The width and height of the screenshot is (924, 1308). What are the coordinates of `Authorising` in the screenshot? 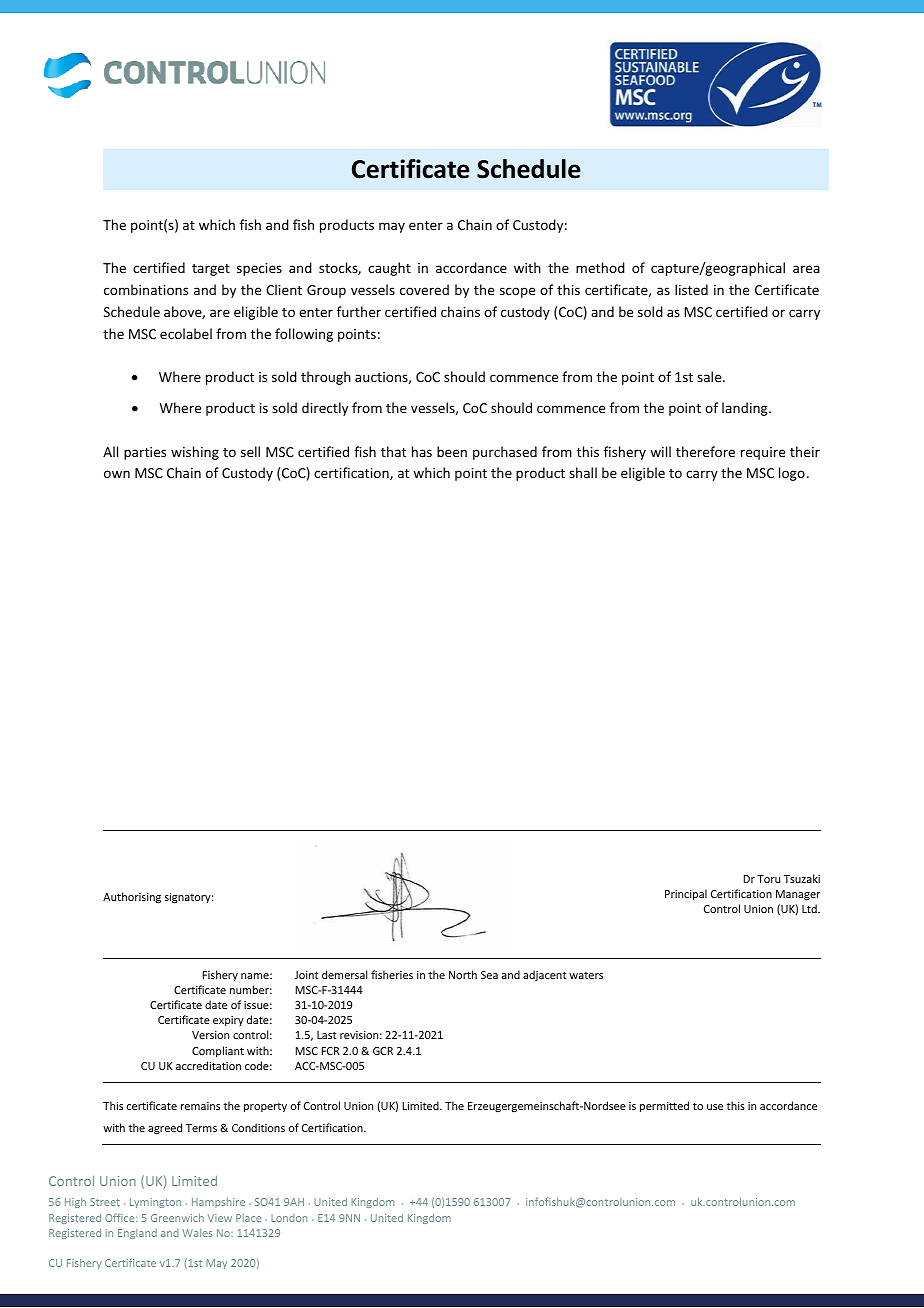 It's located at (132, 898).
